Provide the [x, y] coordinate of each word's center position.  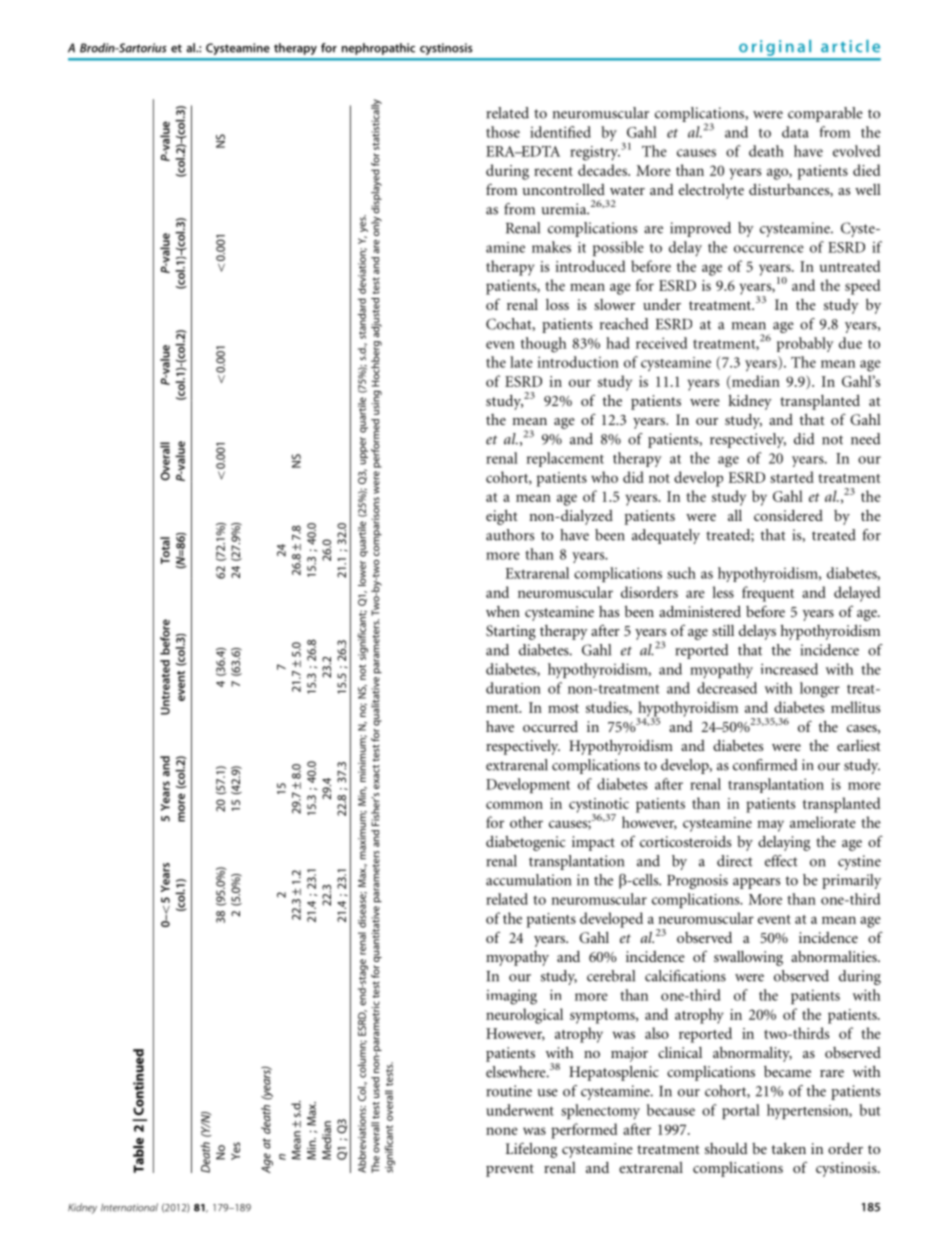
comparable [825, 114]
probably [805, 344]
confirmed [765, 765]
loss [557, 304]
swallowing [748, 958]
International [129, 1207]
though [543, 345]
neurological [524, 1016]
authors [510, 535]
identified [560, 132]
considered [788, 515]
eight [502, 517]
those [503, 132]
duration [513, 688]
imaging [511, 997]
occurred [550, 726]
